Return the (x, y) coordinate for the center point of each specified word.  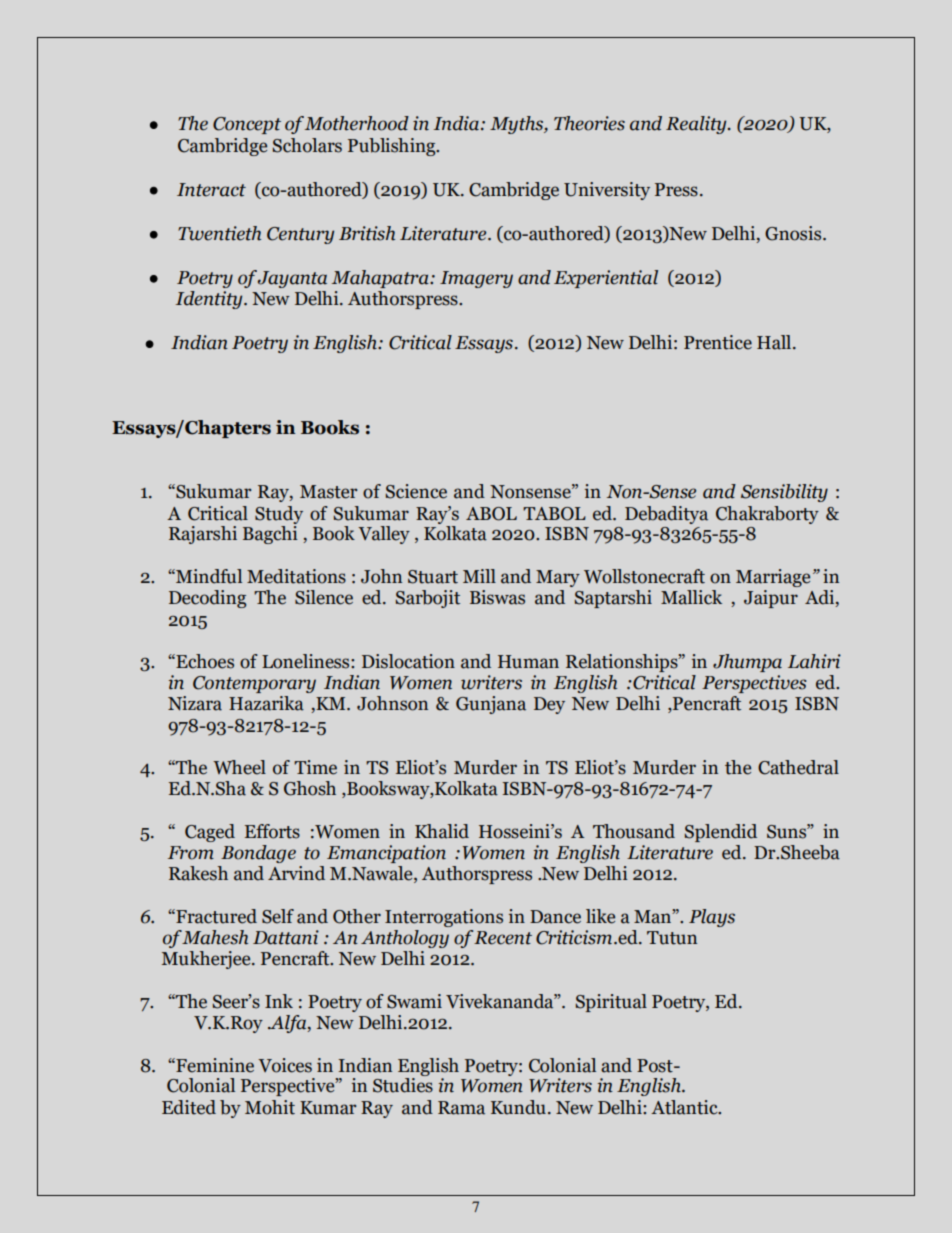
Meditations (296, 576)
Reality (697, 125)
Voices (285, 1065)
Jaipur (771, 599)
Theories (589, 123)
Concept (247, 125)
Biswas (497, 597)
